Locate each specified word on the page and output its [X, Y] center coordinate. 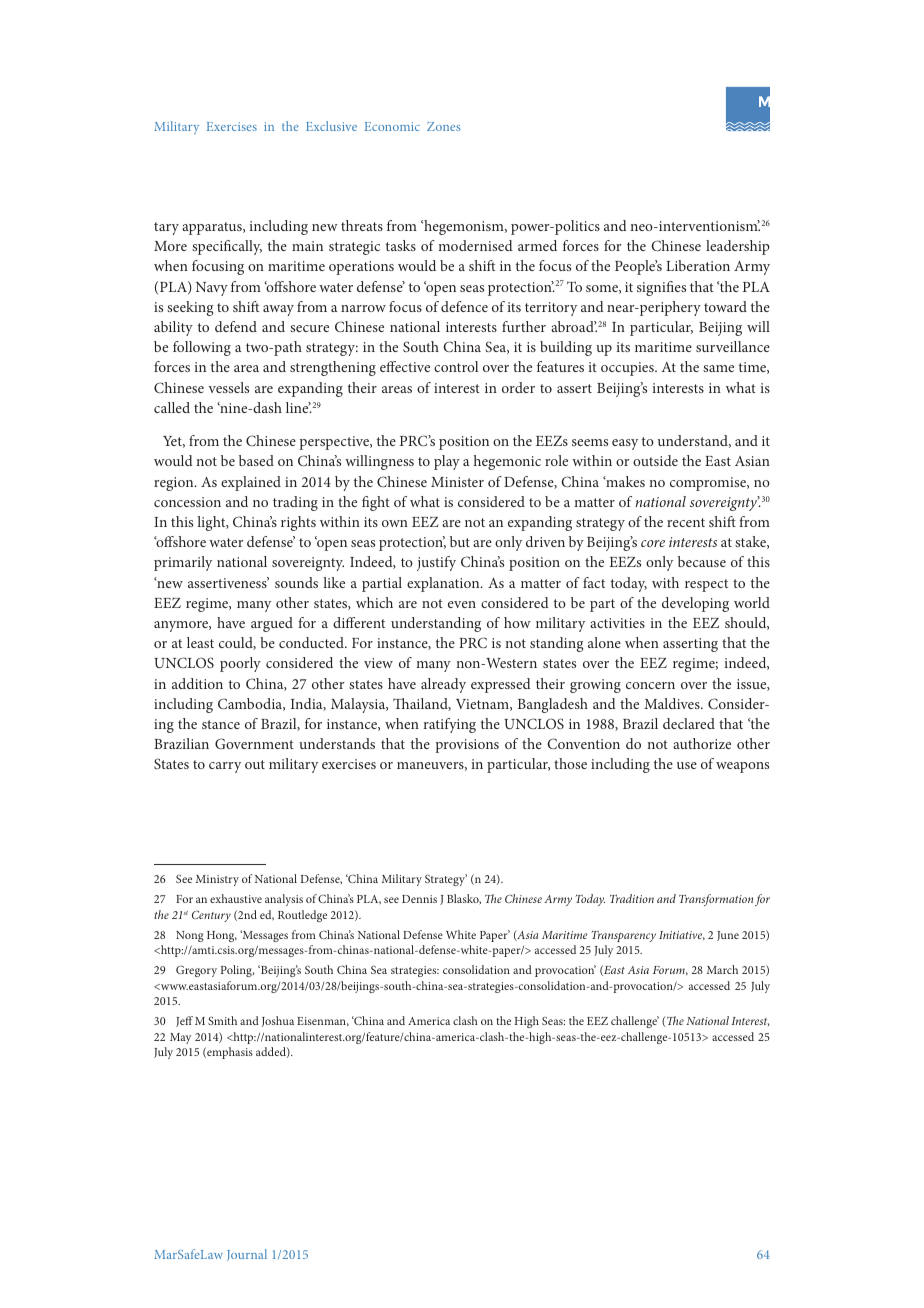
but [460, 541]
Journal [247, 1255]
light [212, 523]
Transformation [716, 900]
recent [686, 522]
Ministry [217, 880]
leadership [738, 247]
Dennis [419, 899]
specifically [227, 247]
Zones [443, 126]
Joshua [278, 1021]
